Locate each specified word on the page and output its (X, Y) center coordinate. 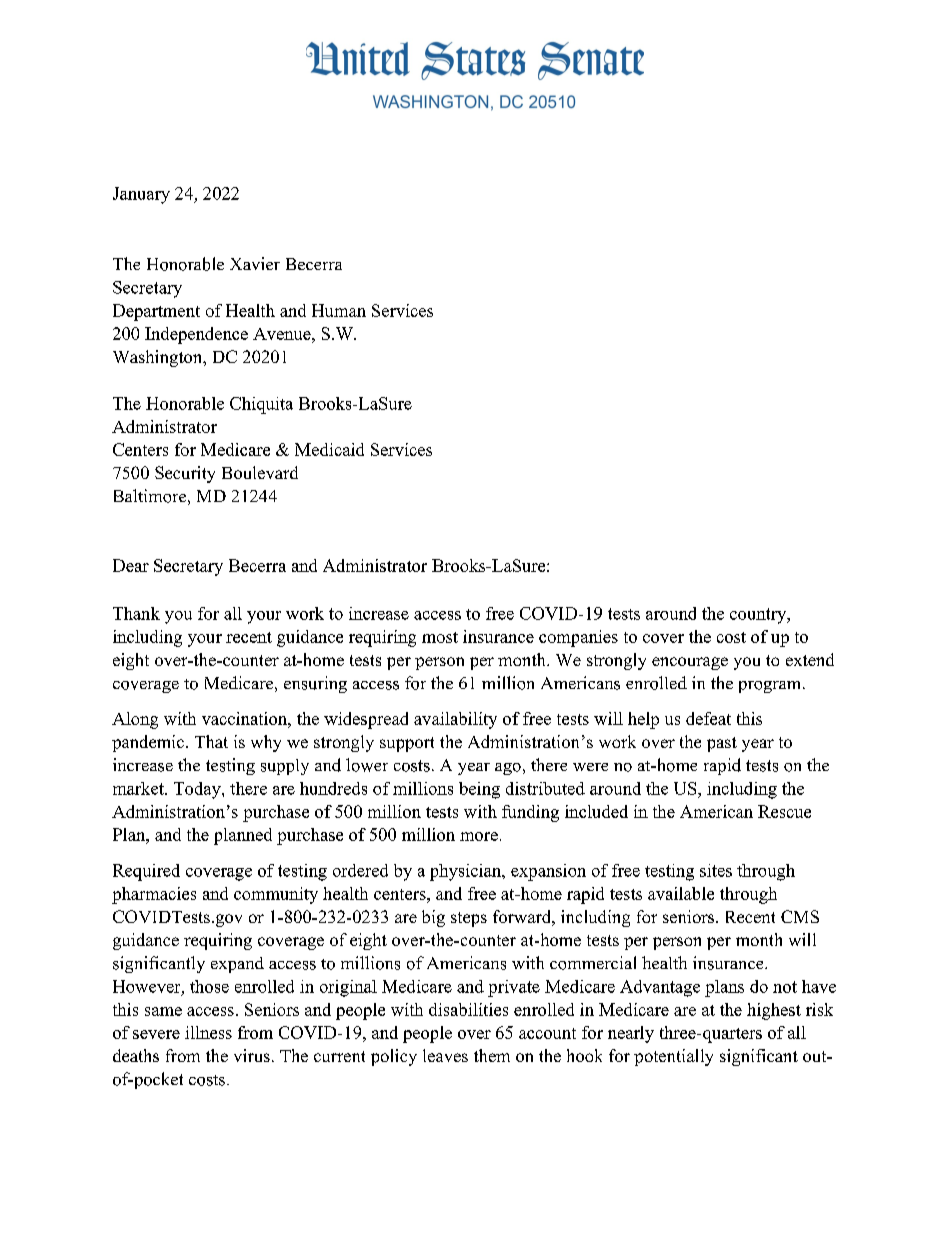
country (759, 616)
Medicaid (329, 449)
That (211, 741)
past (722, 744)
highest (774, 1011)
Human (339, 310)
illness (208, 1032)
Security (185, 474)
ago (508, 769)
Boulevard (260, 472)
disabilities (468, 1009)
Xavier (255, 263)
